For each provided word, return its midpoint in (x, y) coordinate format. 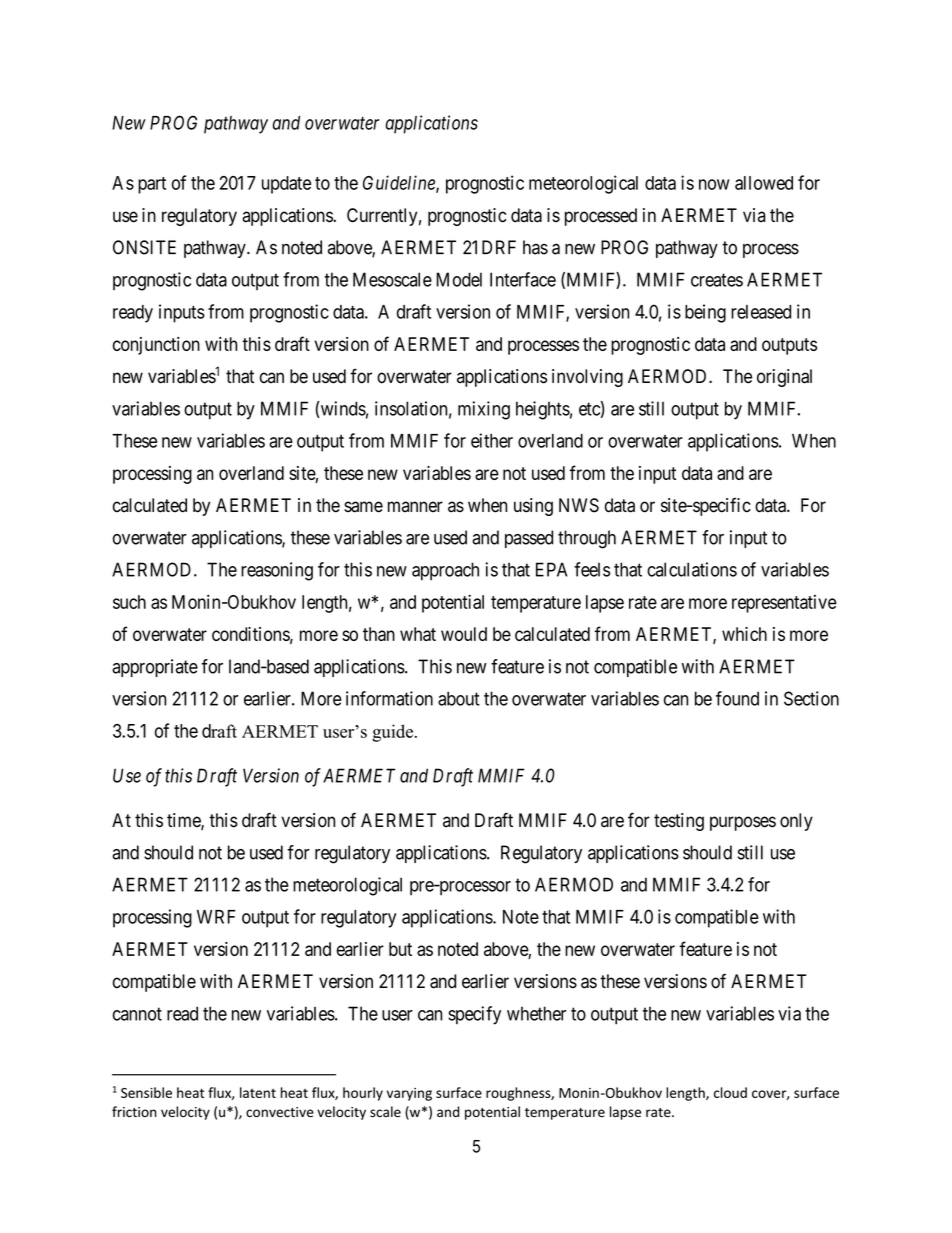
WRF (216, 917)
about (459, 698)
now (714, 184)
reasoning (277, 571)
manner (415, 507)
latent (258, 1092)
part (152, 185)
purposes (743, 823)
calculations (692, 569)
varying (409, 1094)
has (535, 247)
